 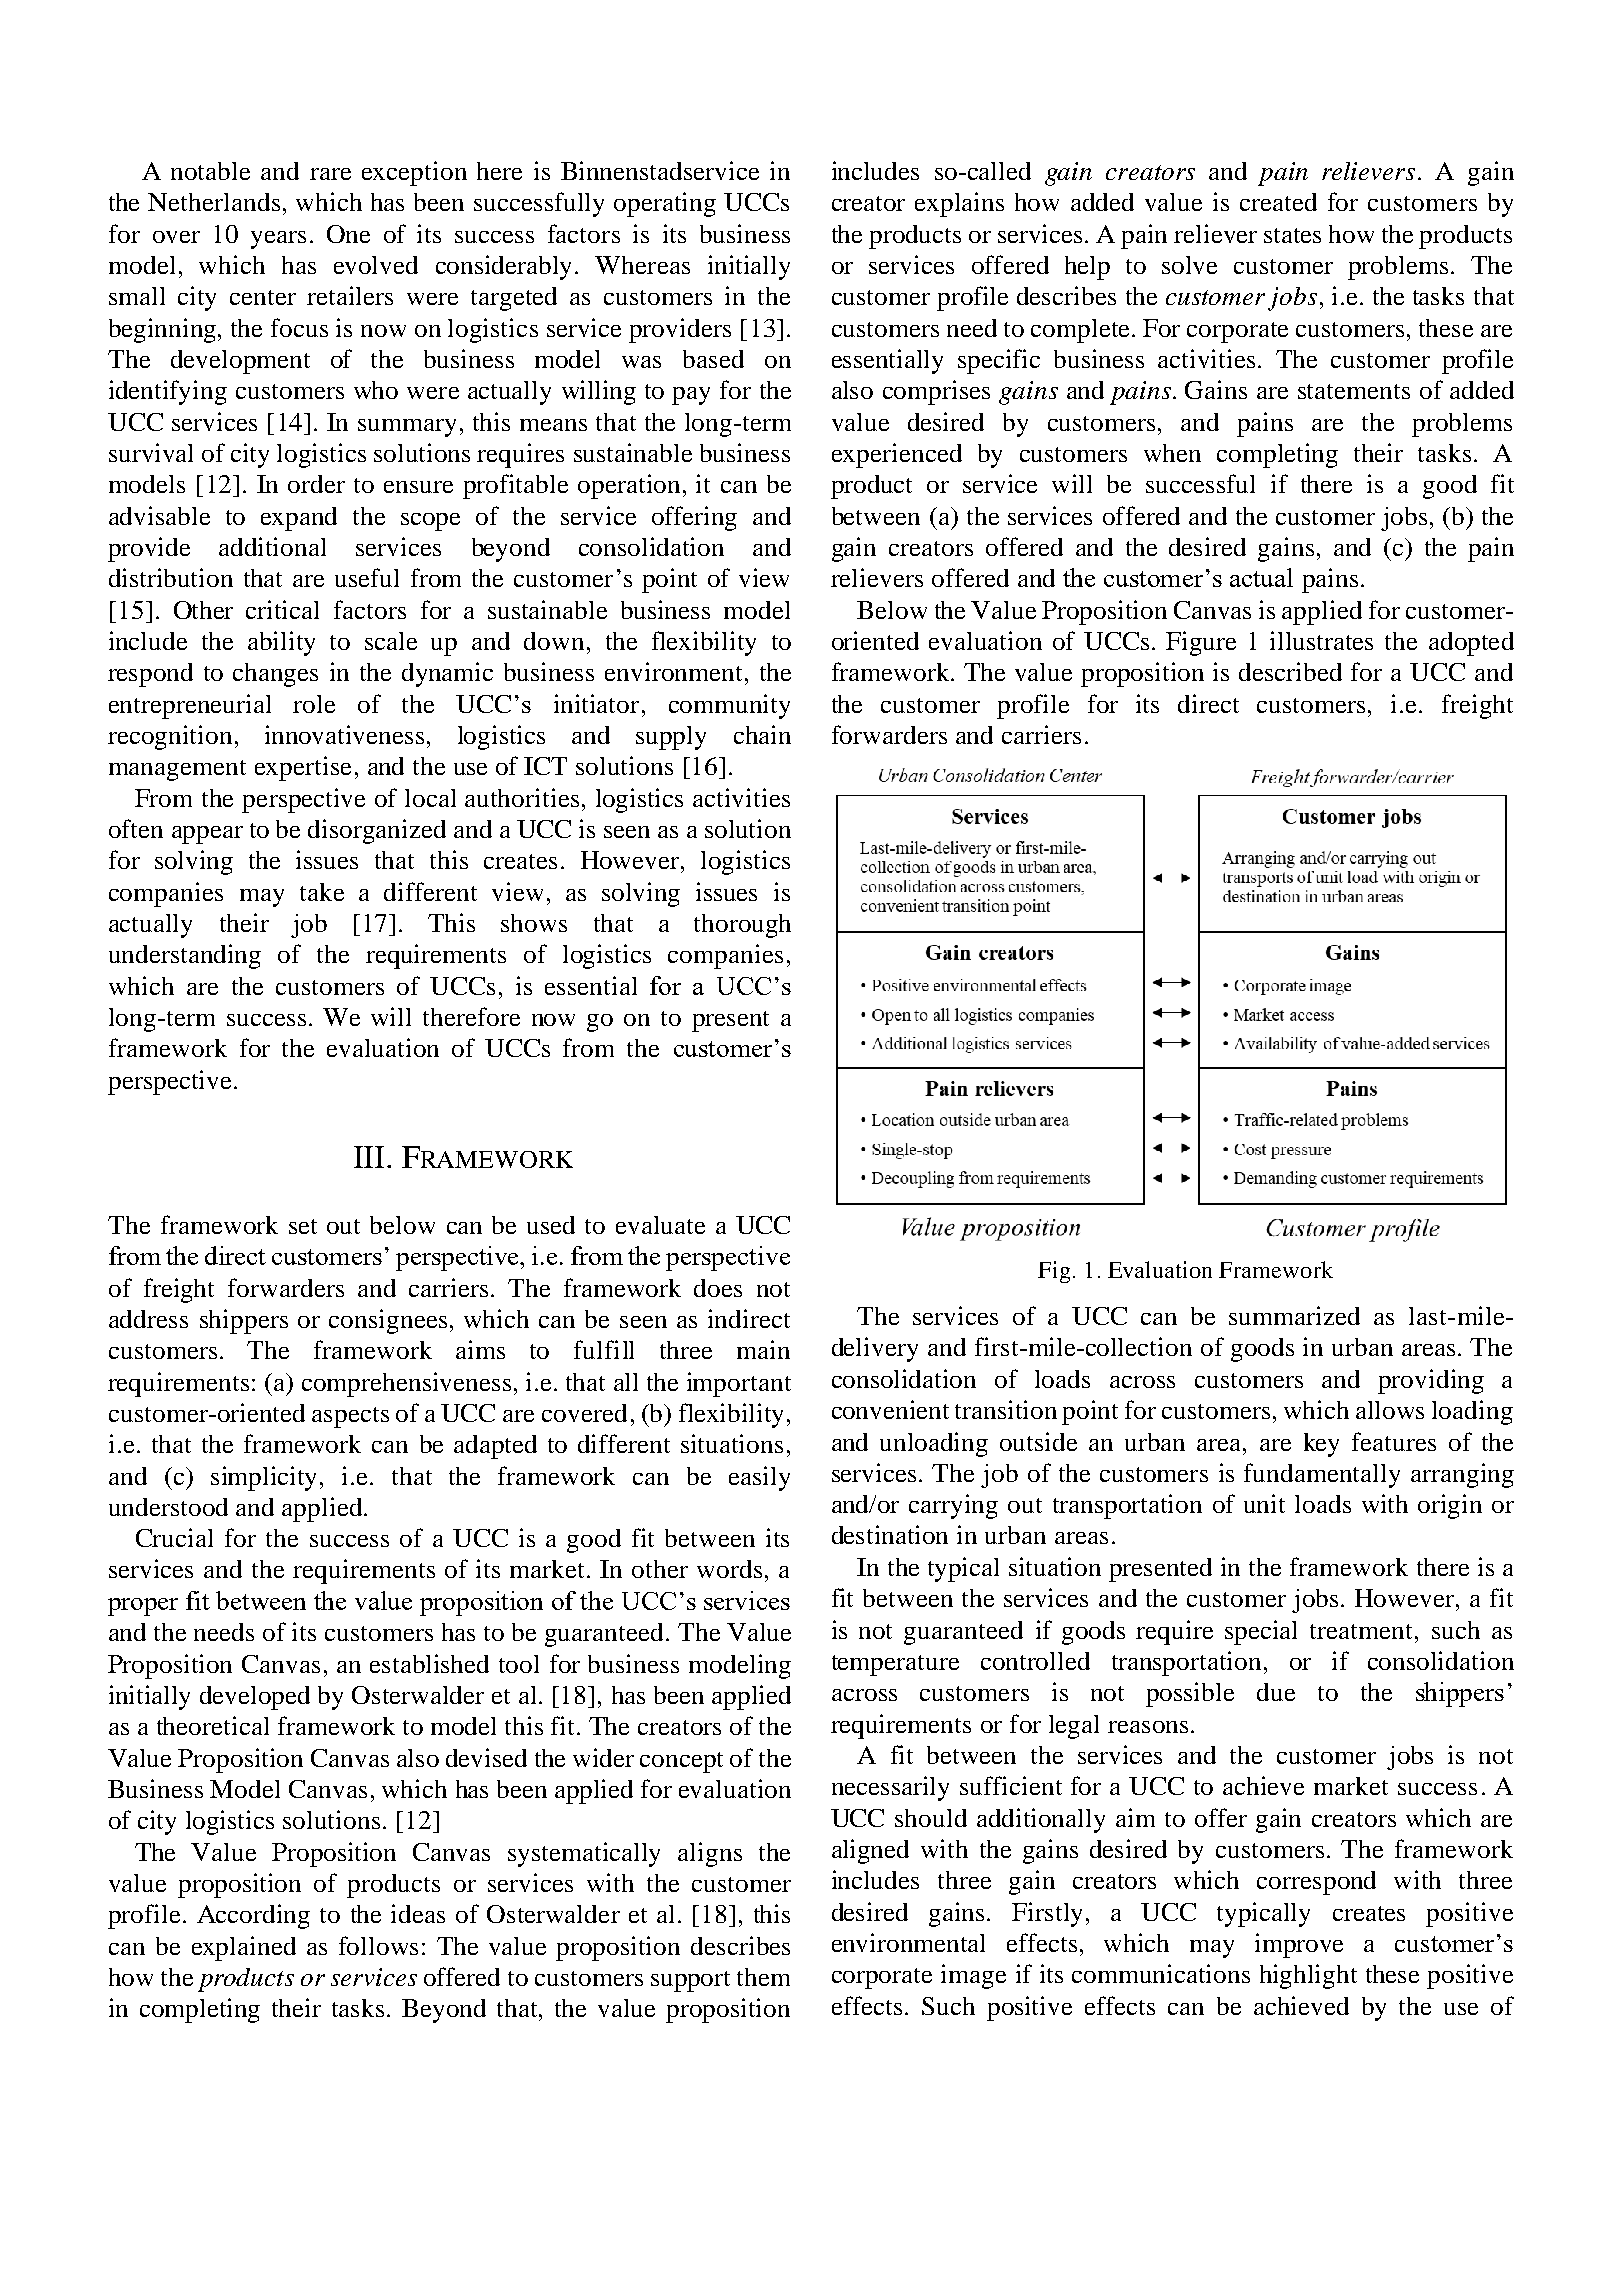 I want to click on years, so click(x=278, y=240).
